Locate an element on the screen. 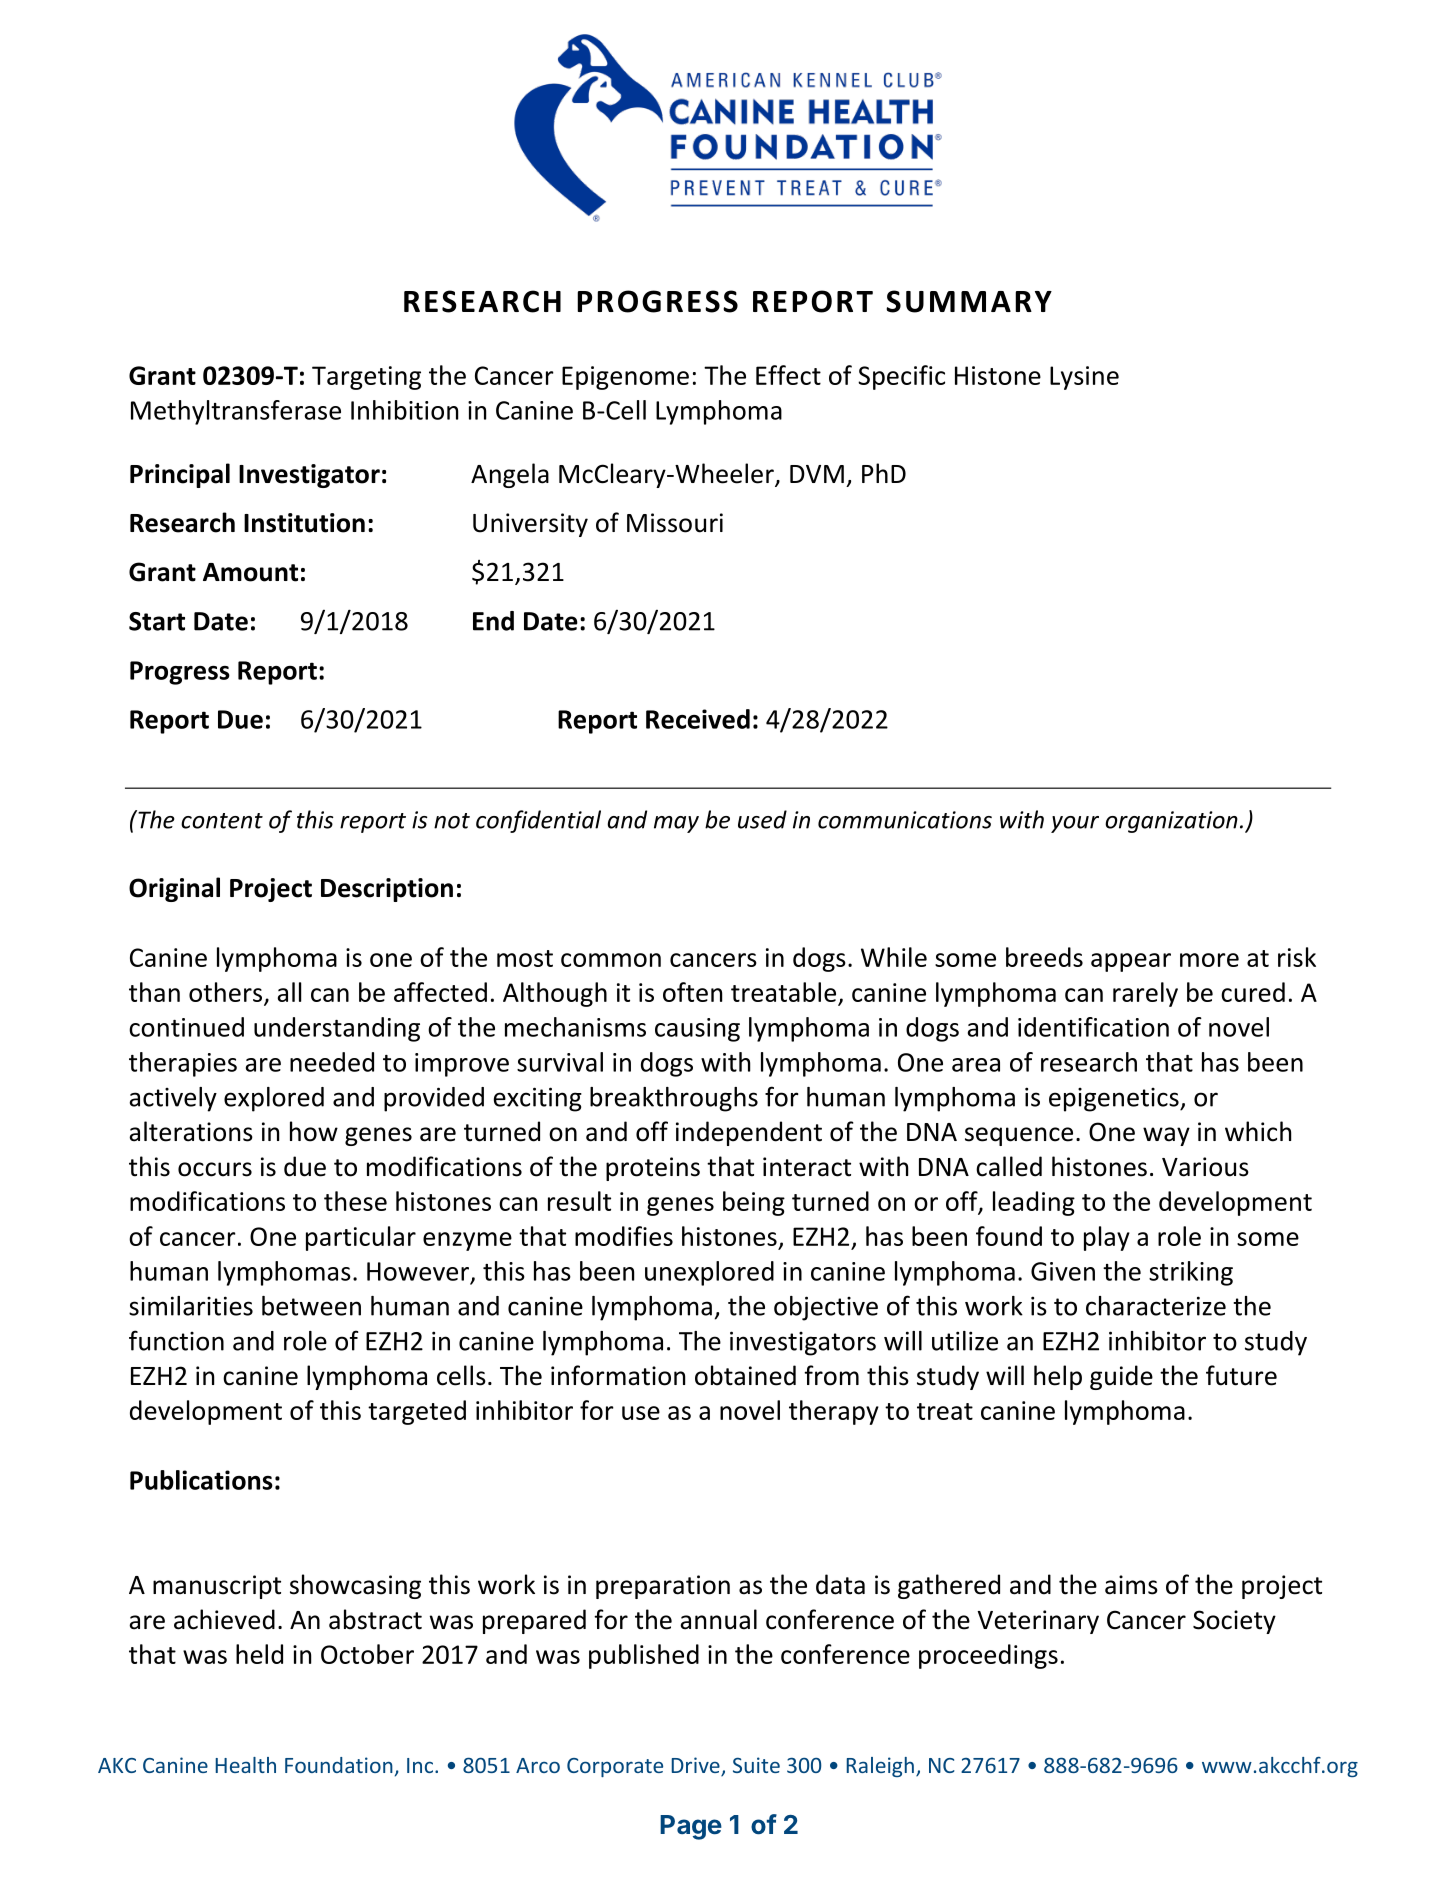 The width and height of the screenshot is (1456, 1884). Received is located at coordinates (698, 719).
